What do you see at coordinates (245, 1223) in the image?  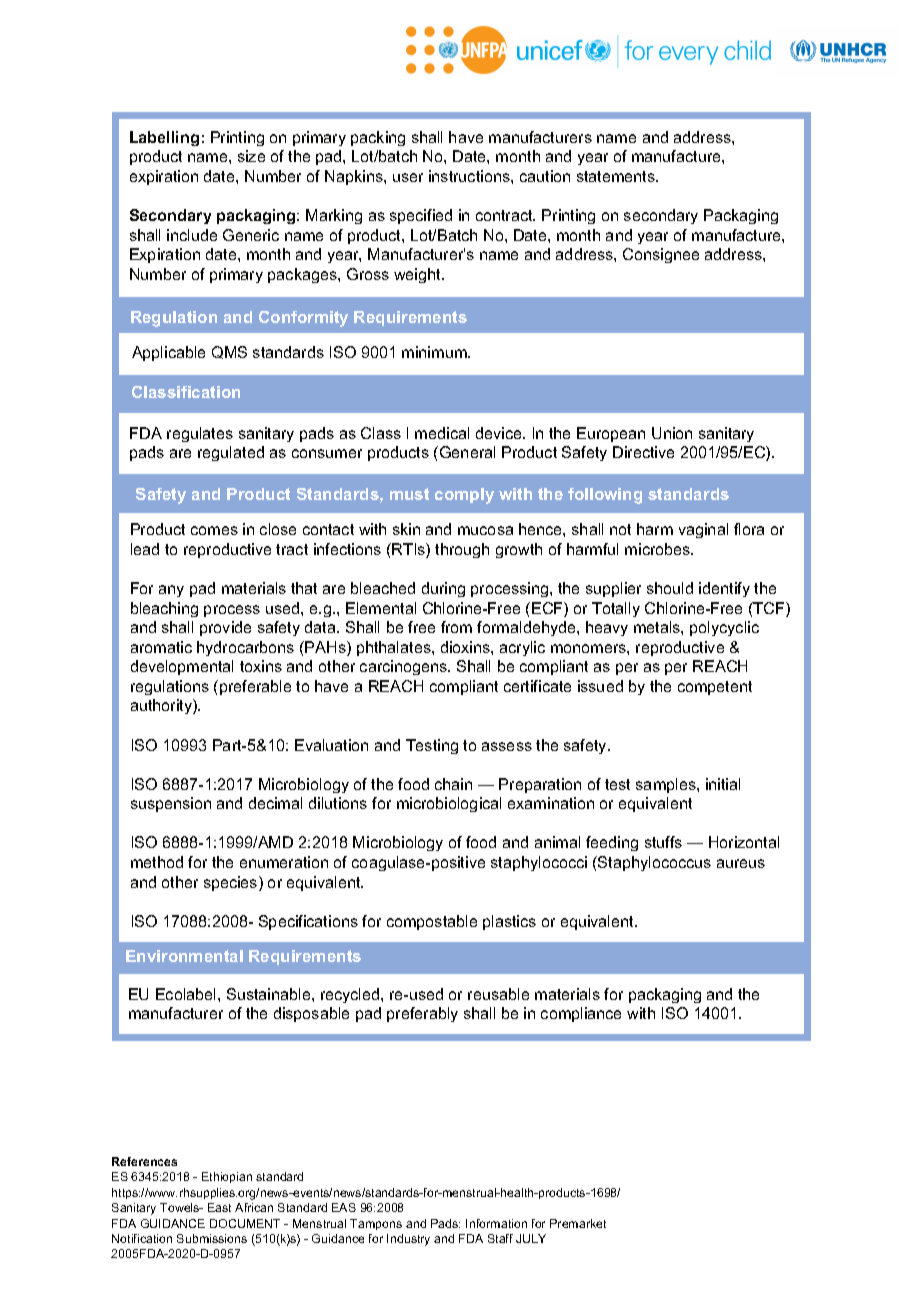 I see `DOCUMENT` at bounding box center [245, 1223].
